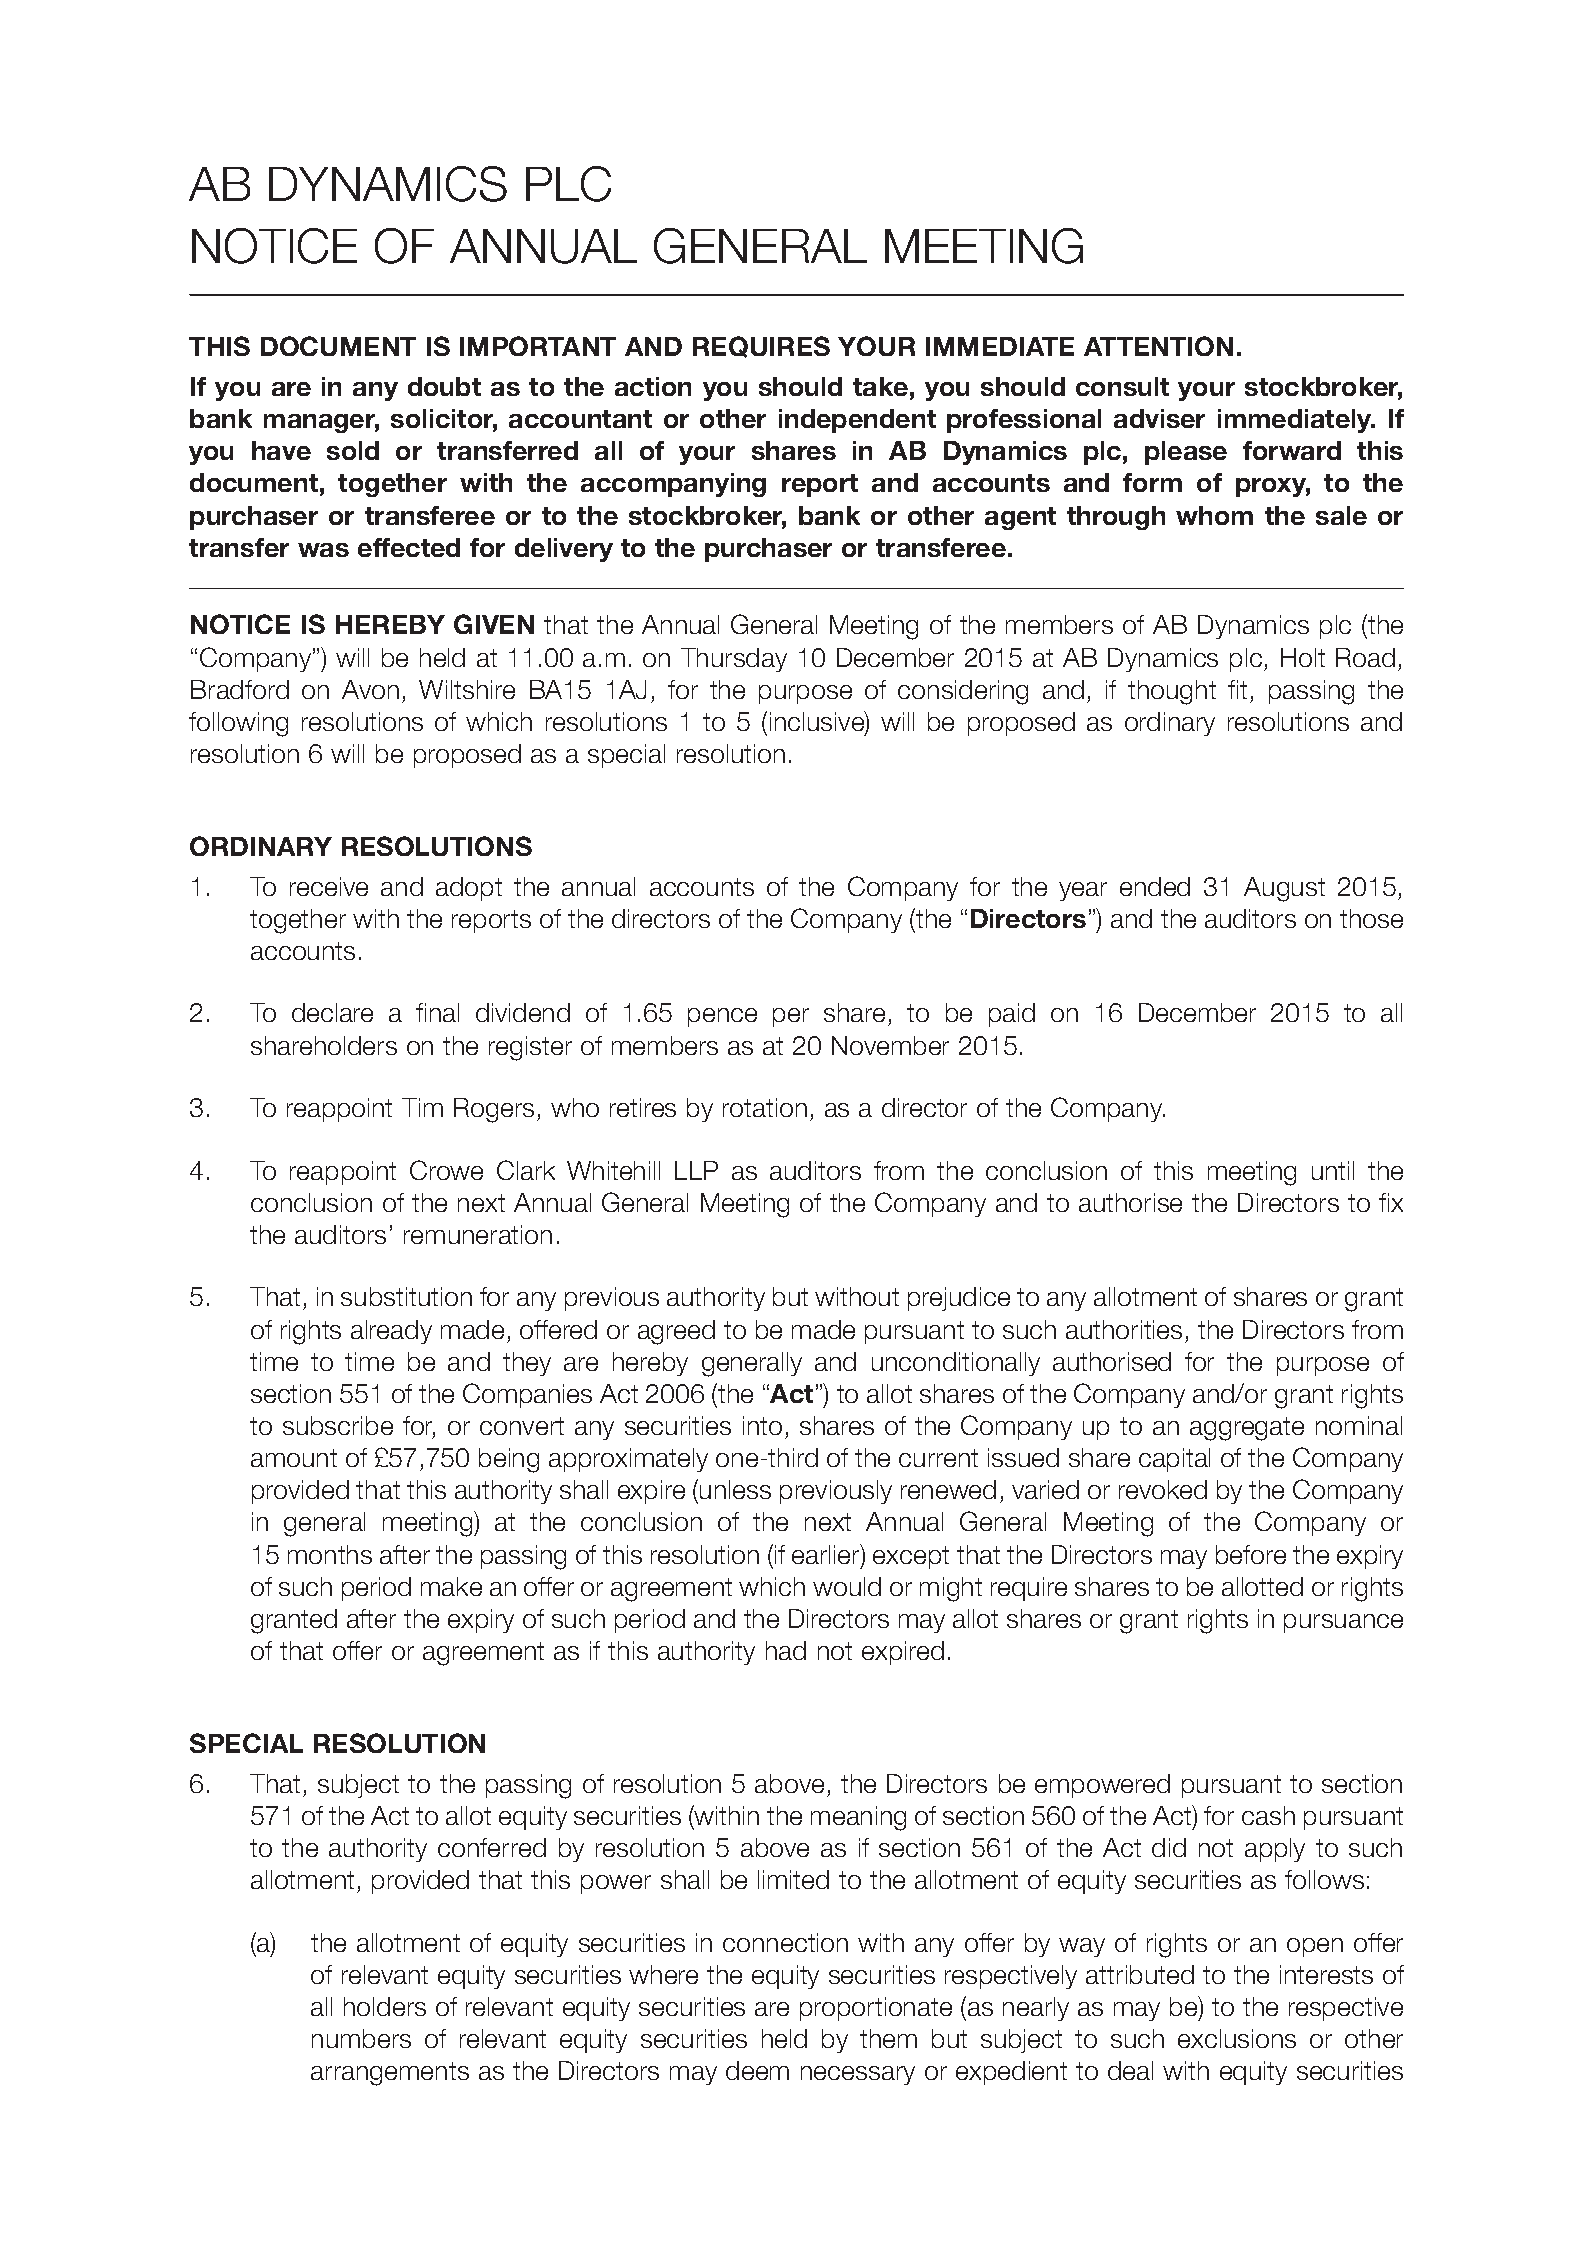  Describe the element at coordinates (446, 1170) in the image. I see `Crowe` at that location.
